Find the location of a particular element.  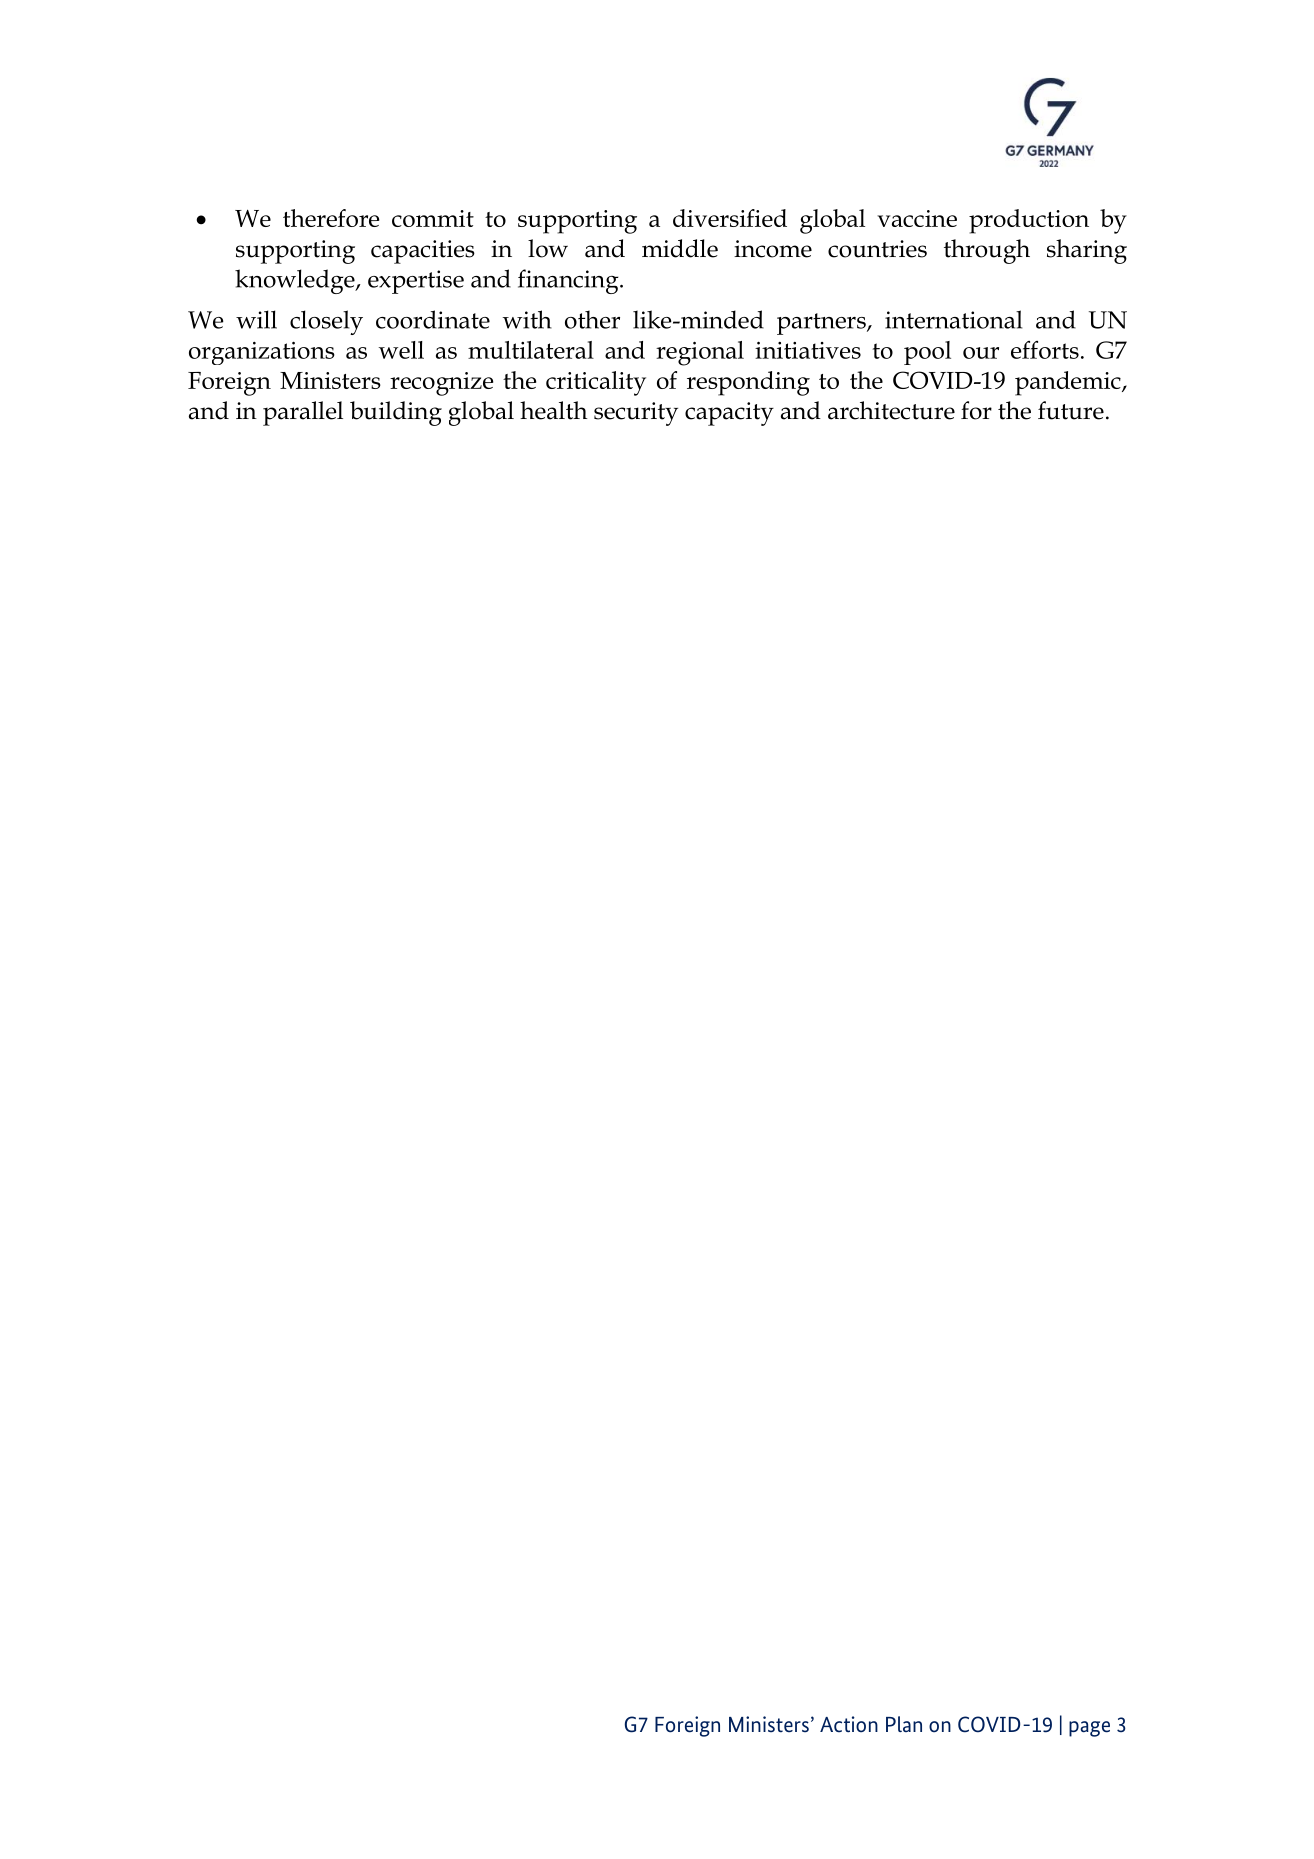

health is located at coordinates (554, 410).
